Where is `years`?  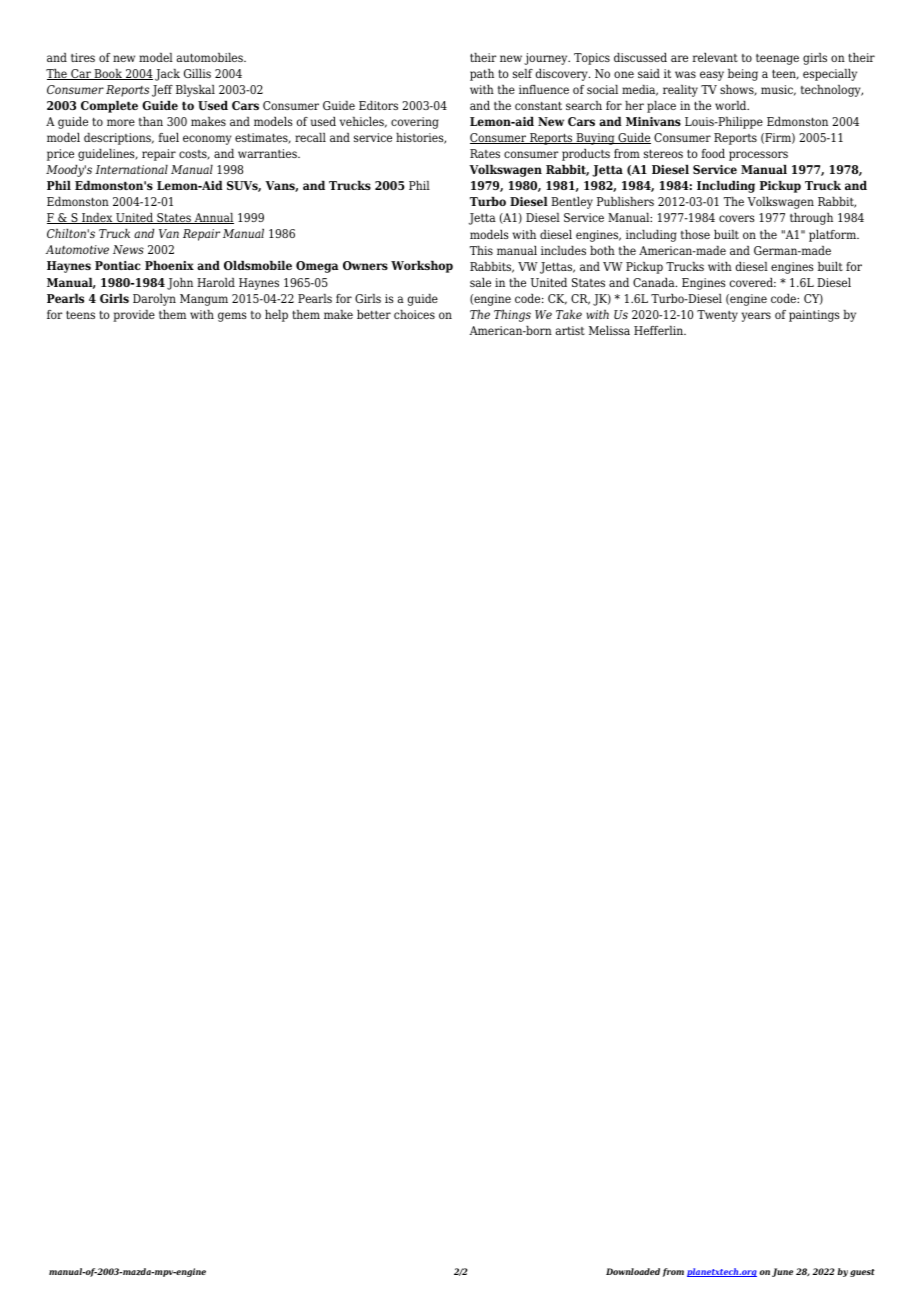 years is located at coordinates (756, 317).
